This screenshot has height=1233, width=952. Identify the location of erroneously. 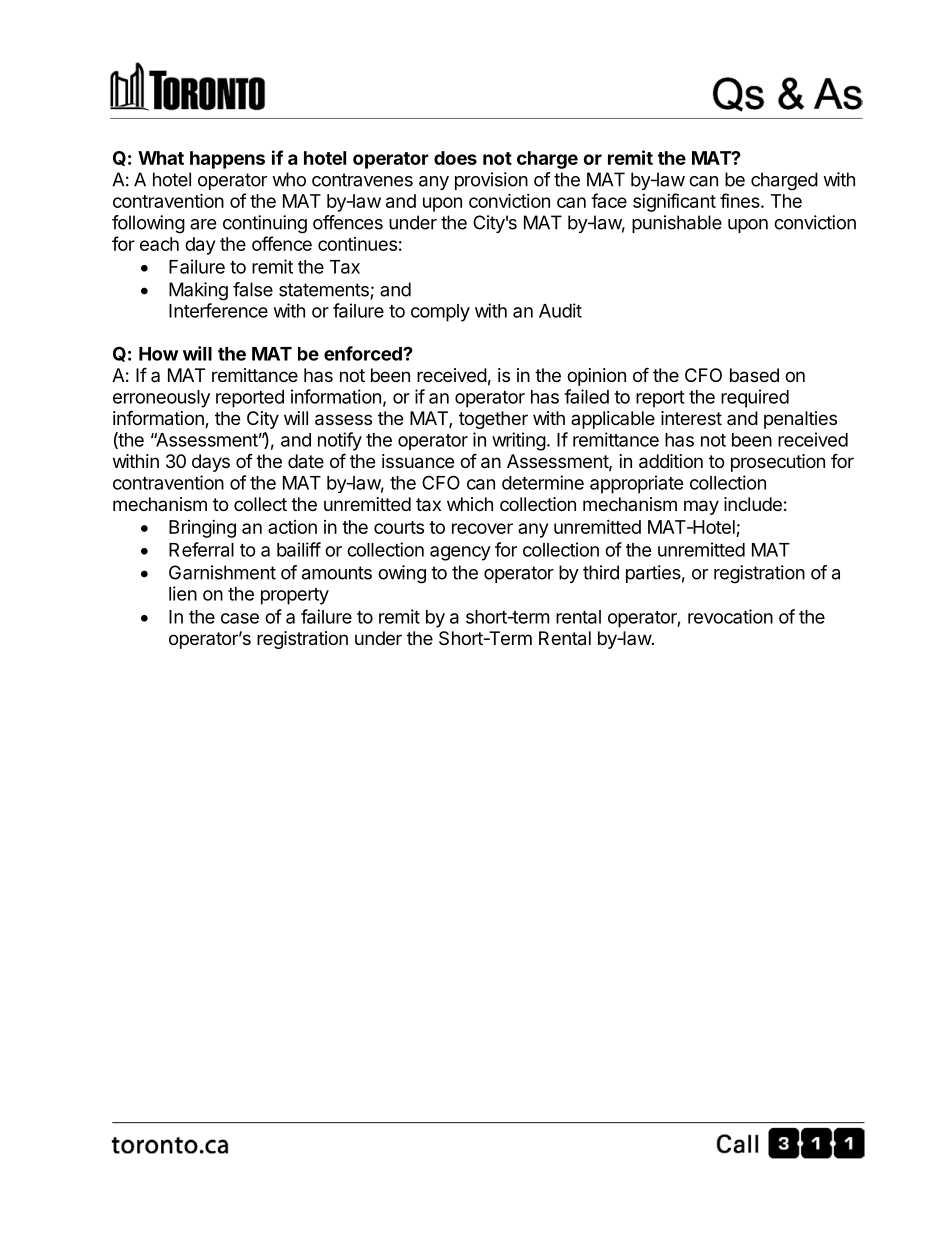
(161, 399).
